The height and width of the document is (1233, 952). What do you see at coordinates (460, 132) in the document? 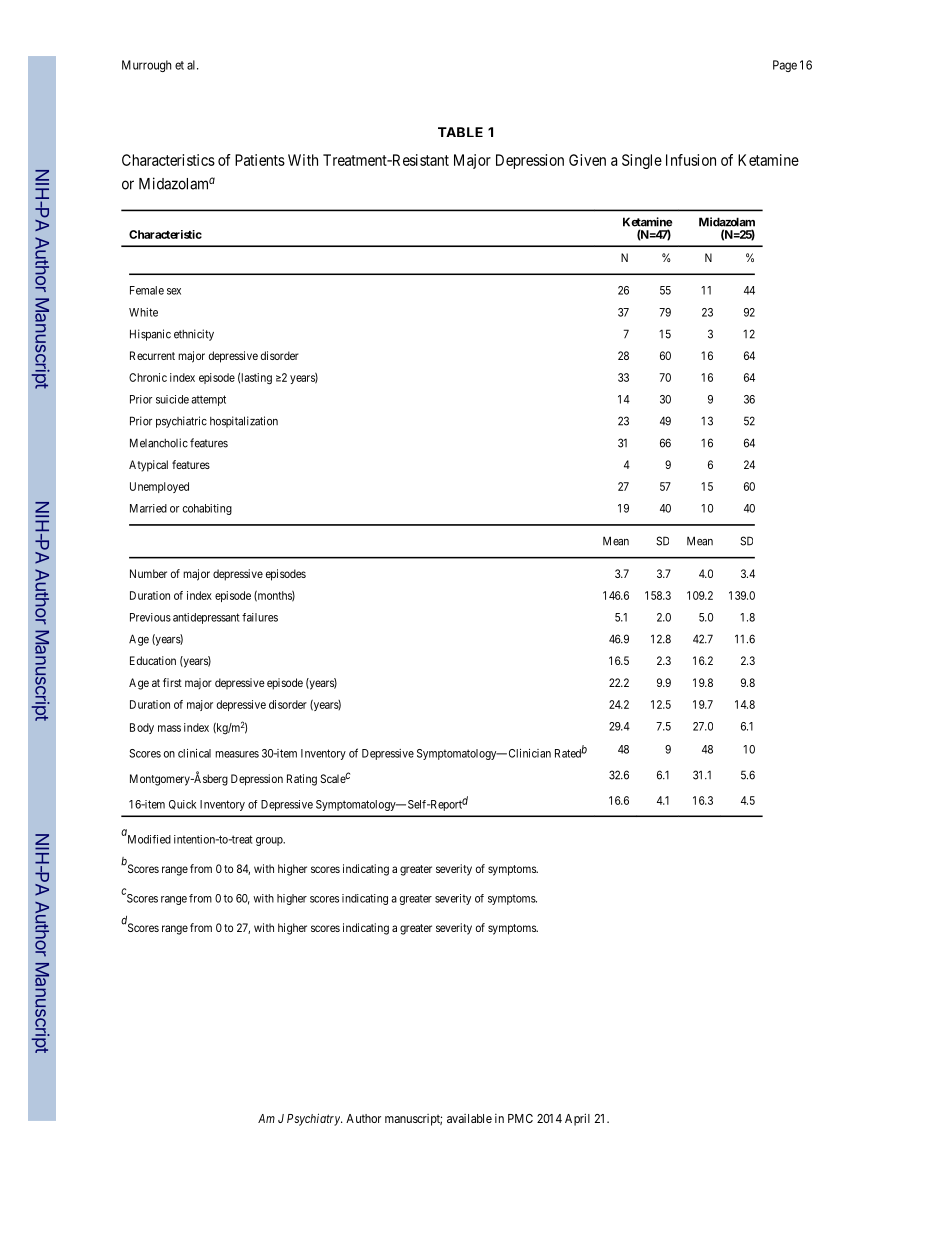
I see `TABLE` at bounding box center [460, 132].
